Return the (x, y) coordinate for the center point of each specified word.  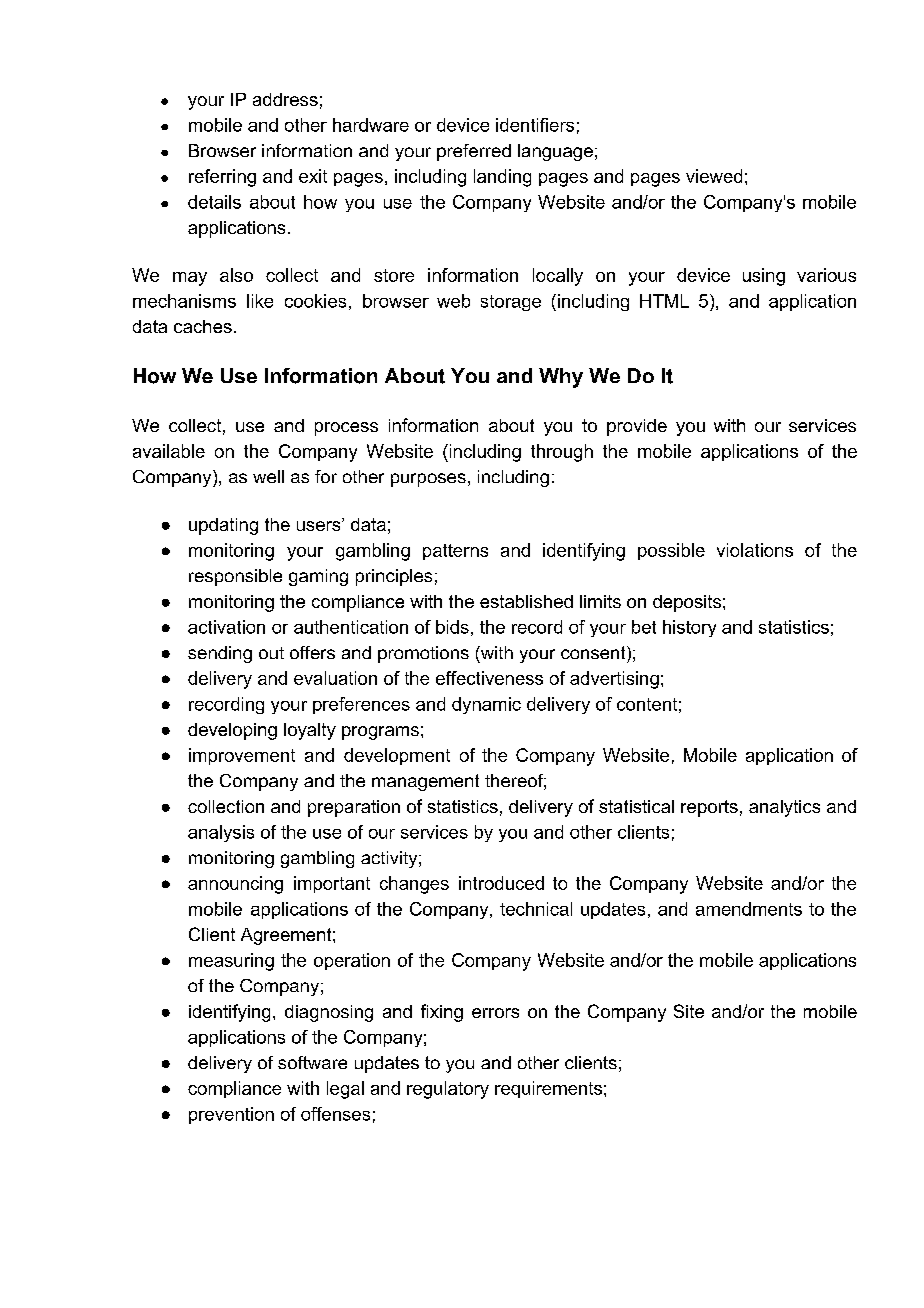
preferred (474, 152)
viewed (714, 176)
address (285, 99)
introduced (501, 883)
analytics (784, 808)
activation (226, 627)
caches (203, 326)
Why (561, 378)
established (526, 601)
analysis (221, 833)
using (764, 277)
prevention (231, 1115)
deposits (687, 603)
